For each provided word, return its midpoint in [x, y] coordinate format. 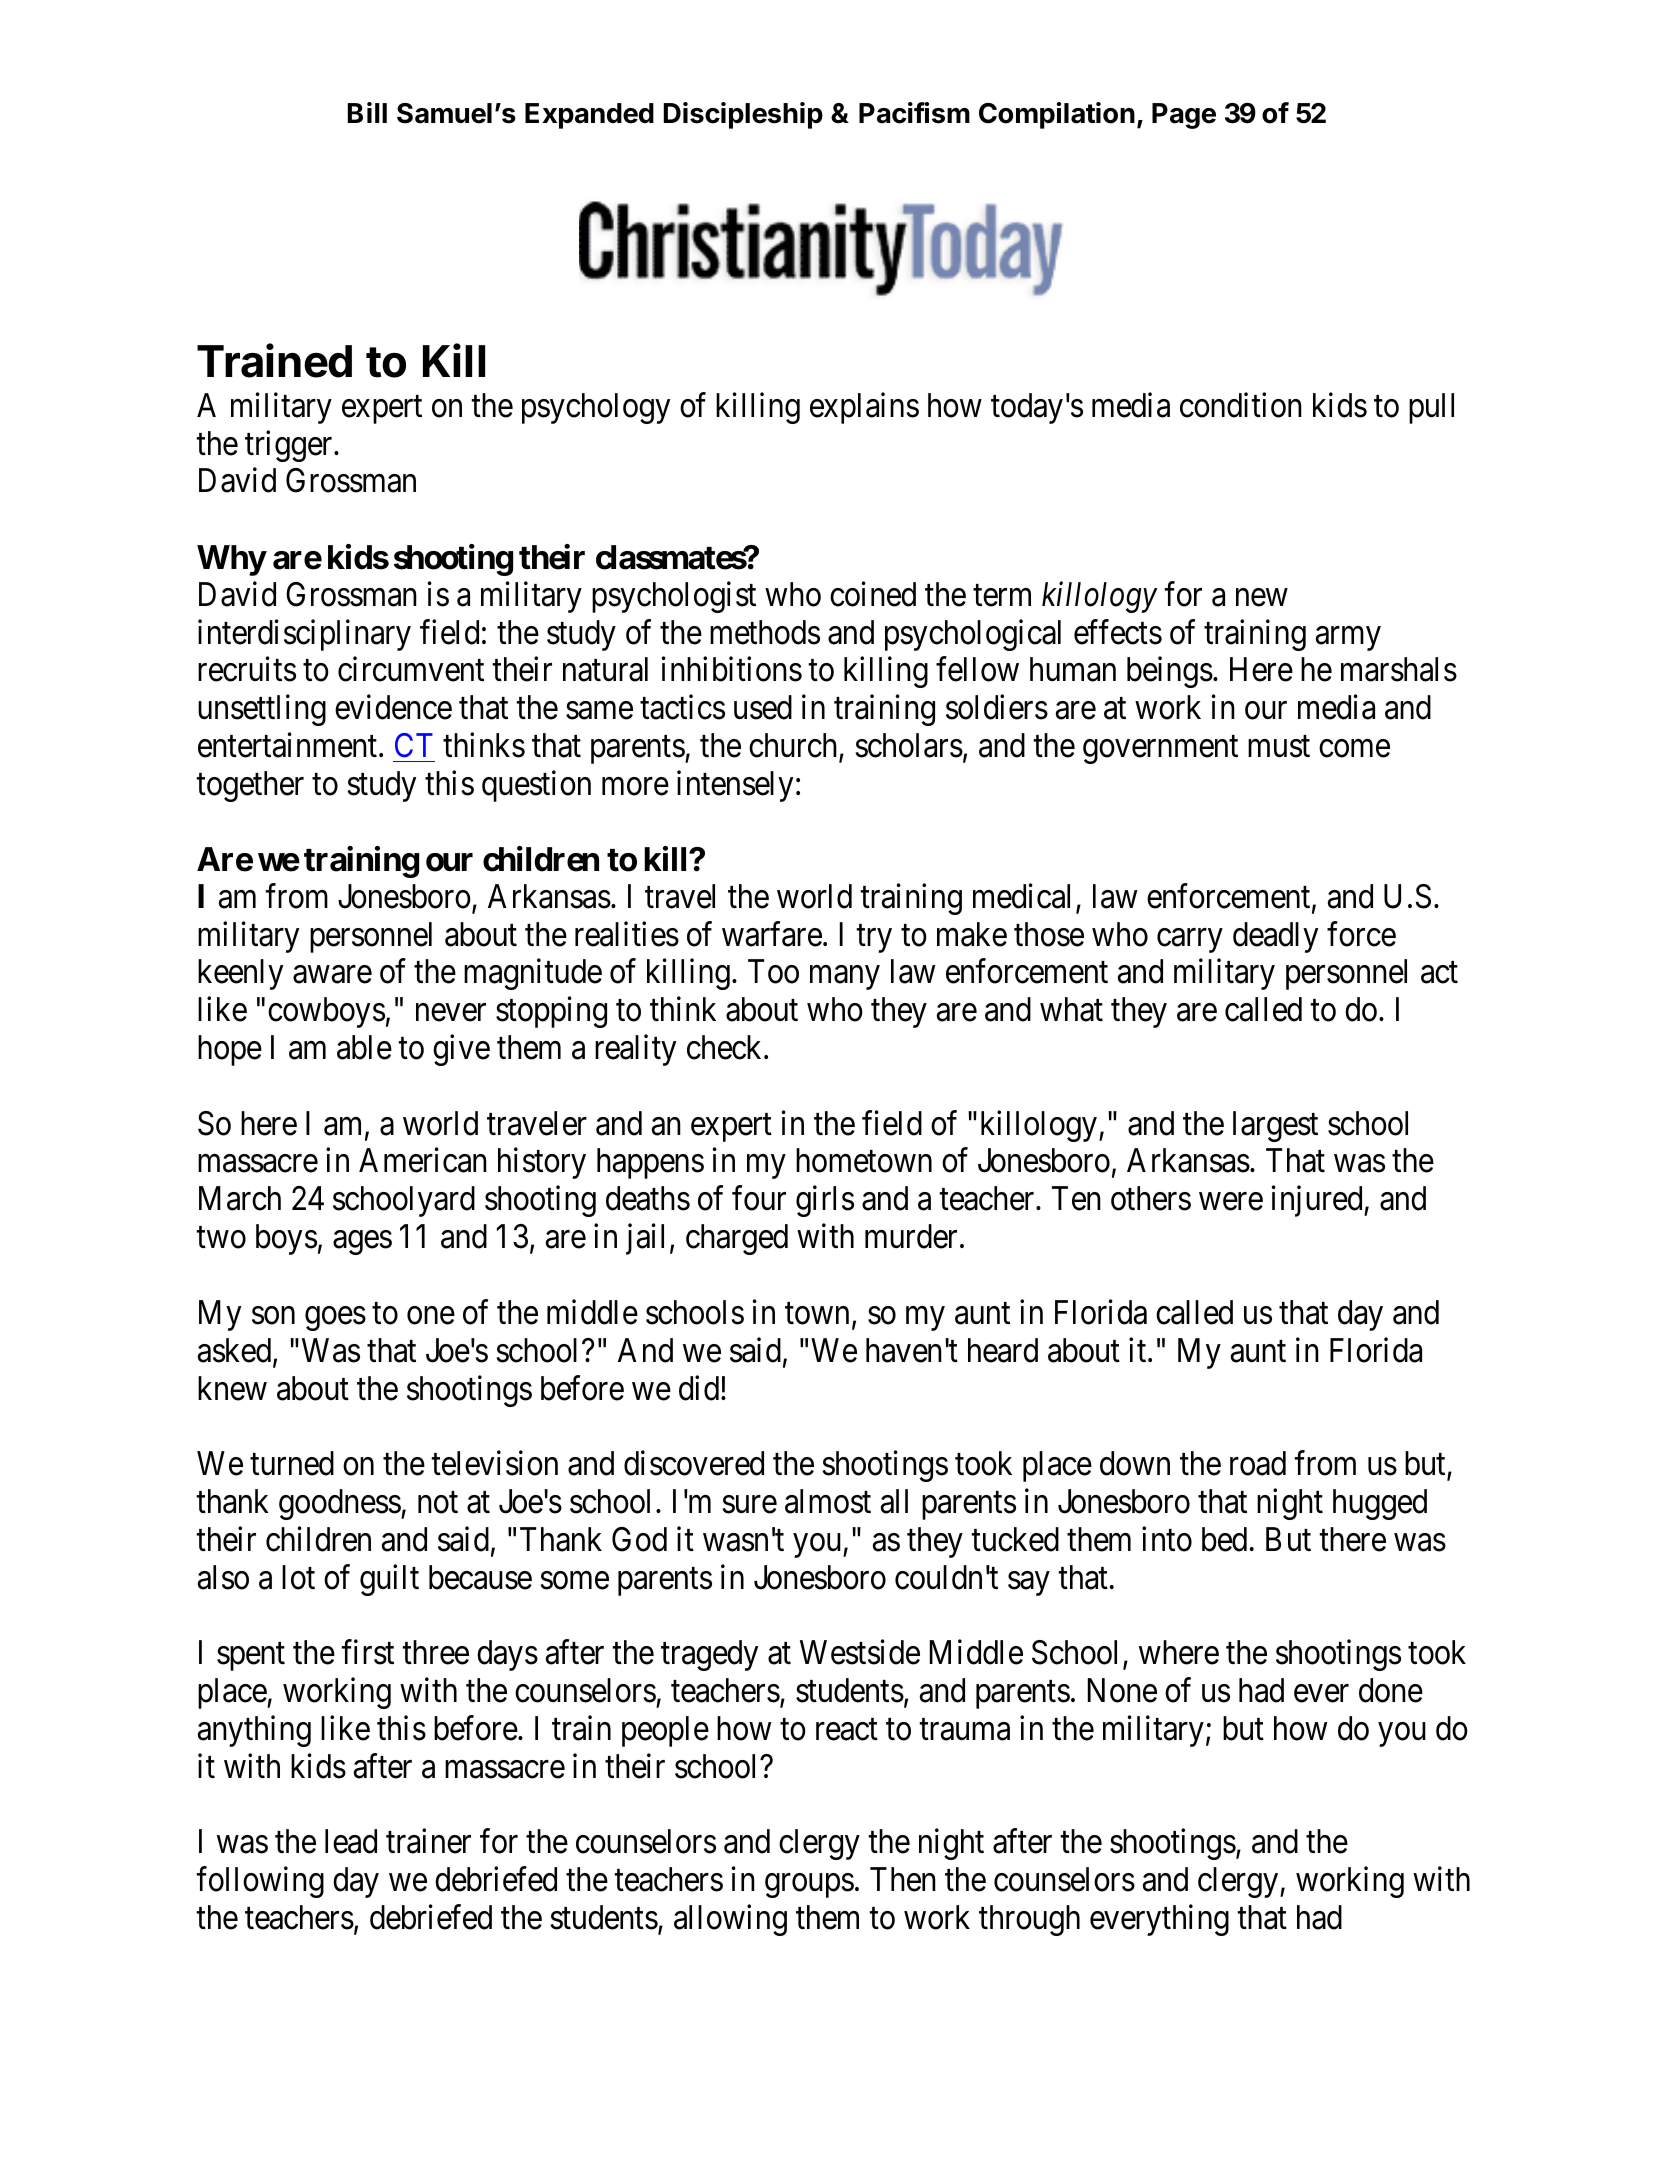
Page [1184, 116]
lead [351, 1841]
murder [911, 1236]
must [1279, 747]
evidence [393, 707]
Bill [367, 112]
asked [236, 1351]
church [794, 746]
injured [1318, 1201]
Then [903, 1879]
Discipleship [743, 115]
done [1391, 1690]
